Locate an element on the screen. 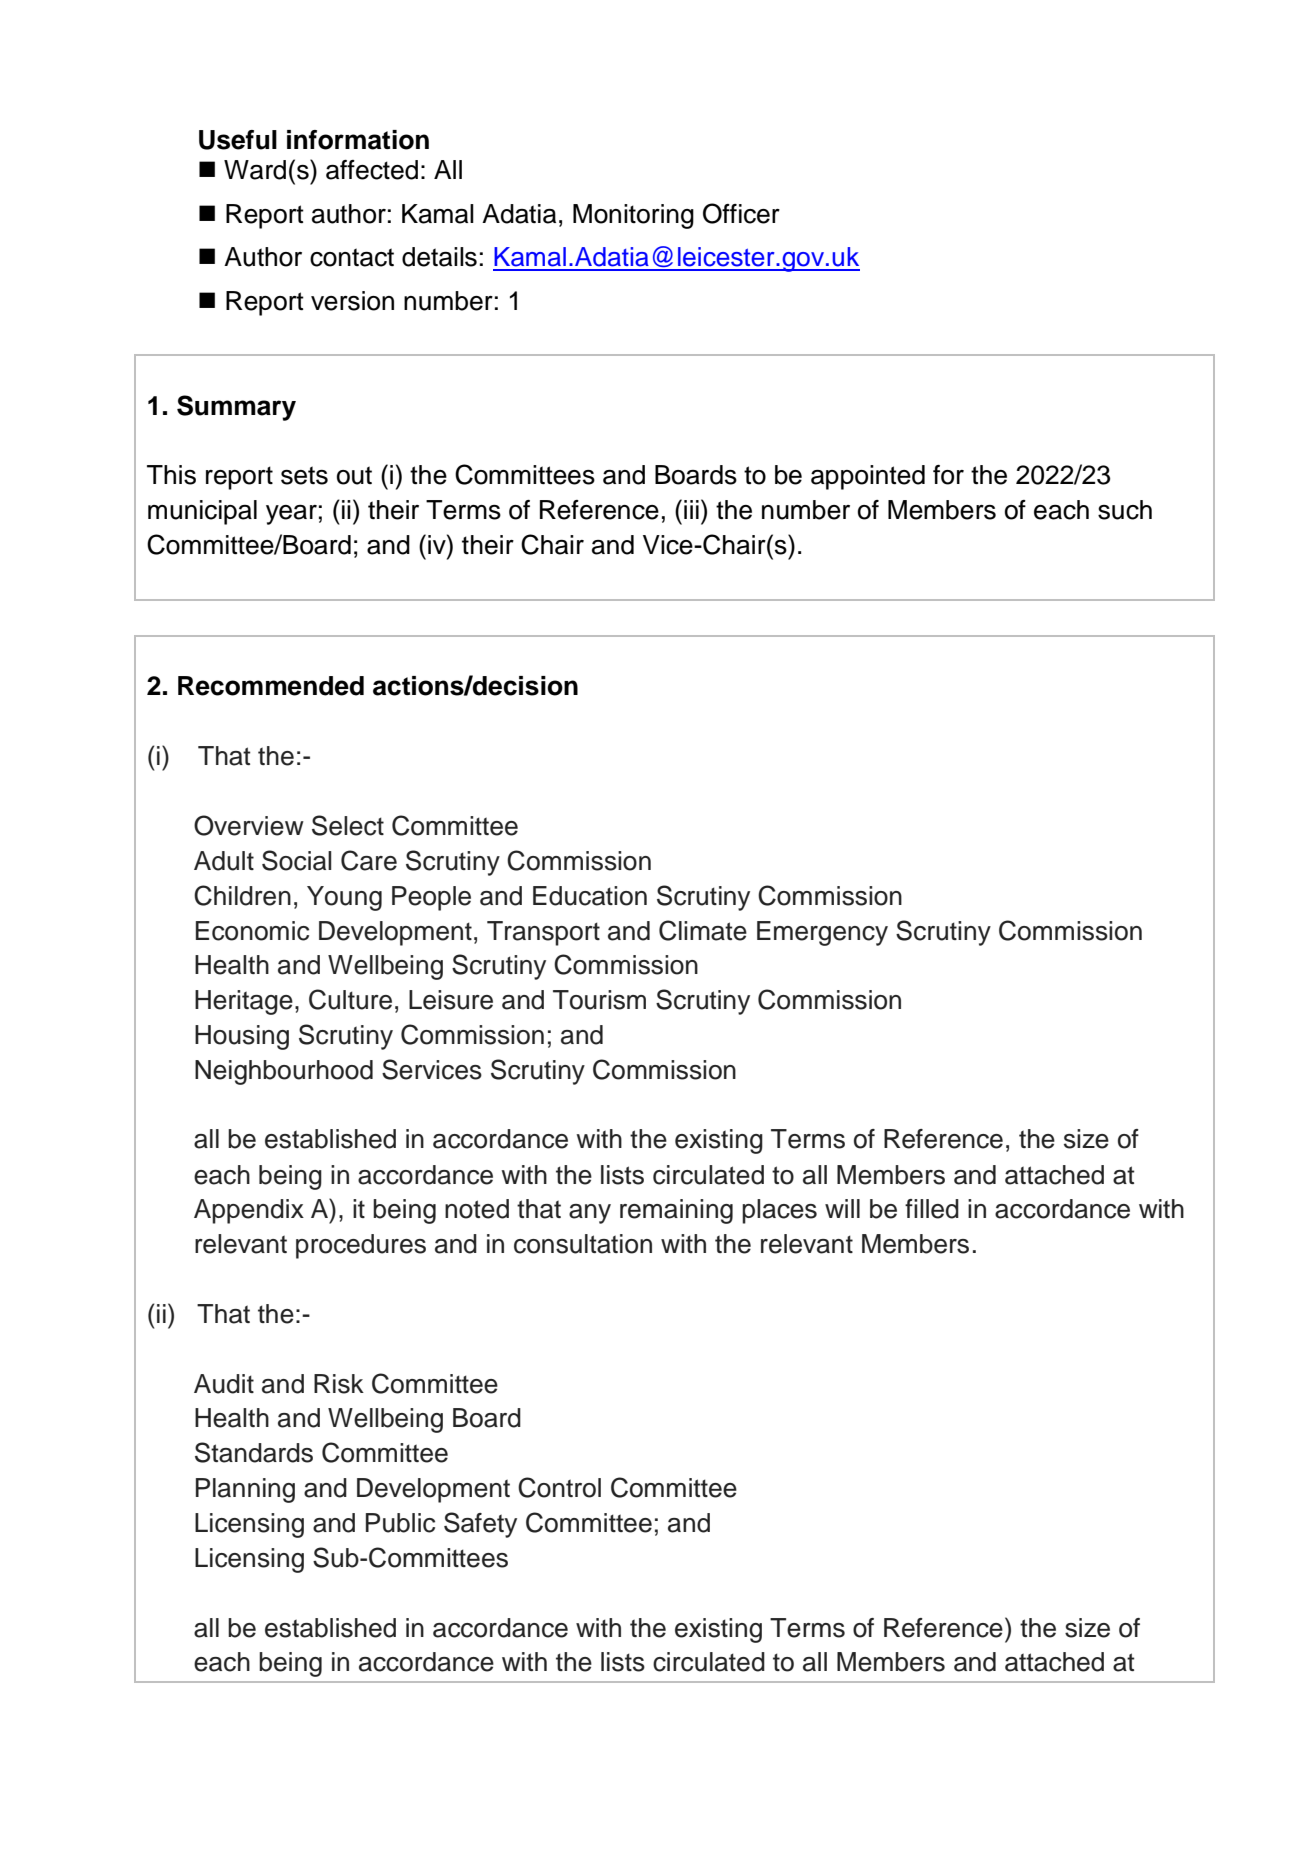 Image resolution: width=1307 pixels, height=1849 pixels. Officer is located at coordinates (741, 213).
